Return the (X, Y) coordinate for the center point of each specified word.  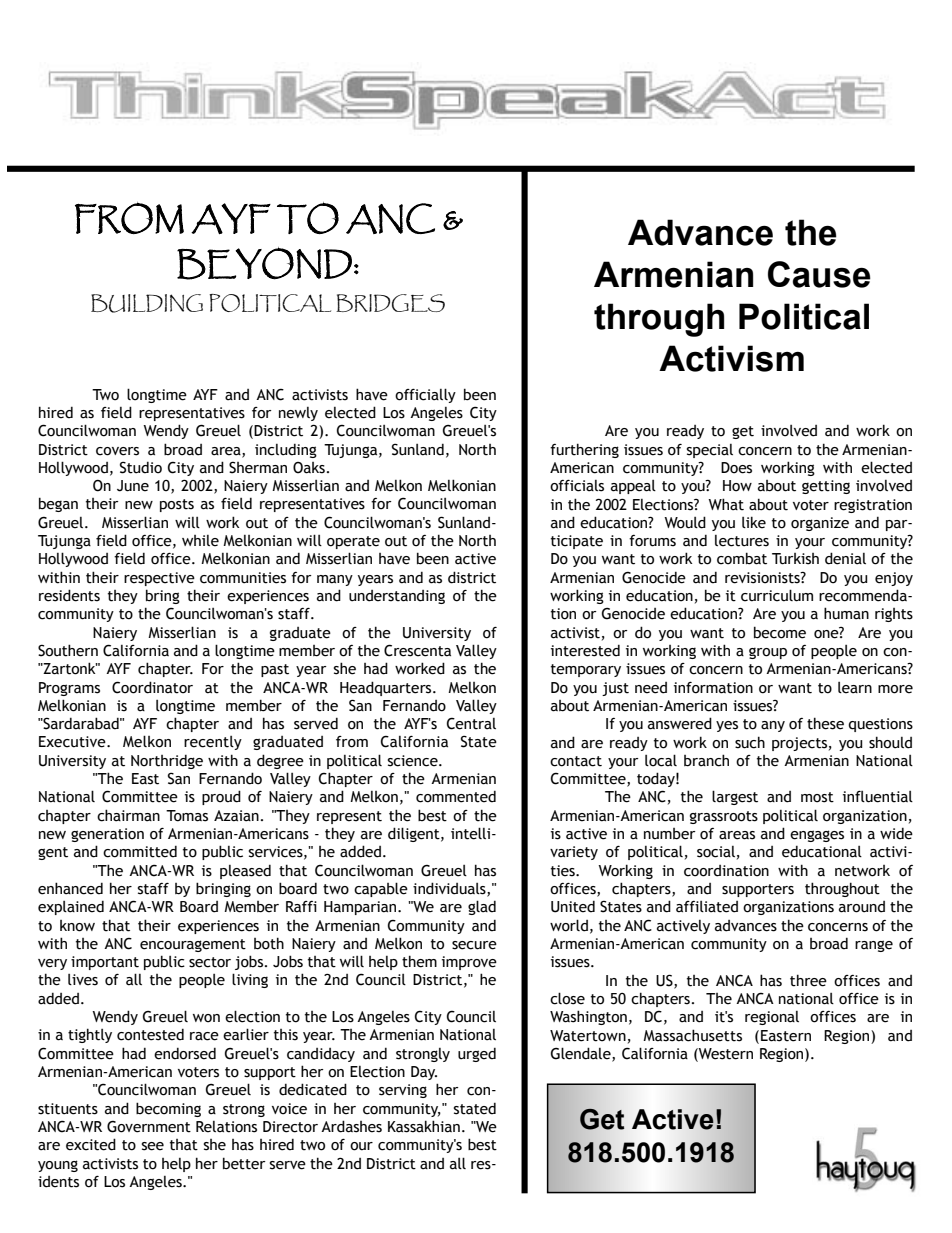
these (825, 723)
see (153, 1146)
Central (471, 723)
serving (403, 1091)
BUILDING (147, 303)
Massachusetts (692, 1035)
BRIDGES (390, 303)
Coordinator (152, 687)
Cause (819, 274)
